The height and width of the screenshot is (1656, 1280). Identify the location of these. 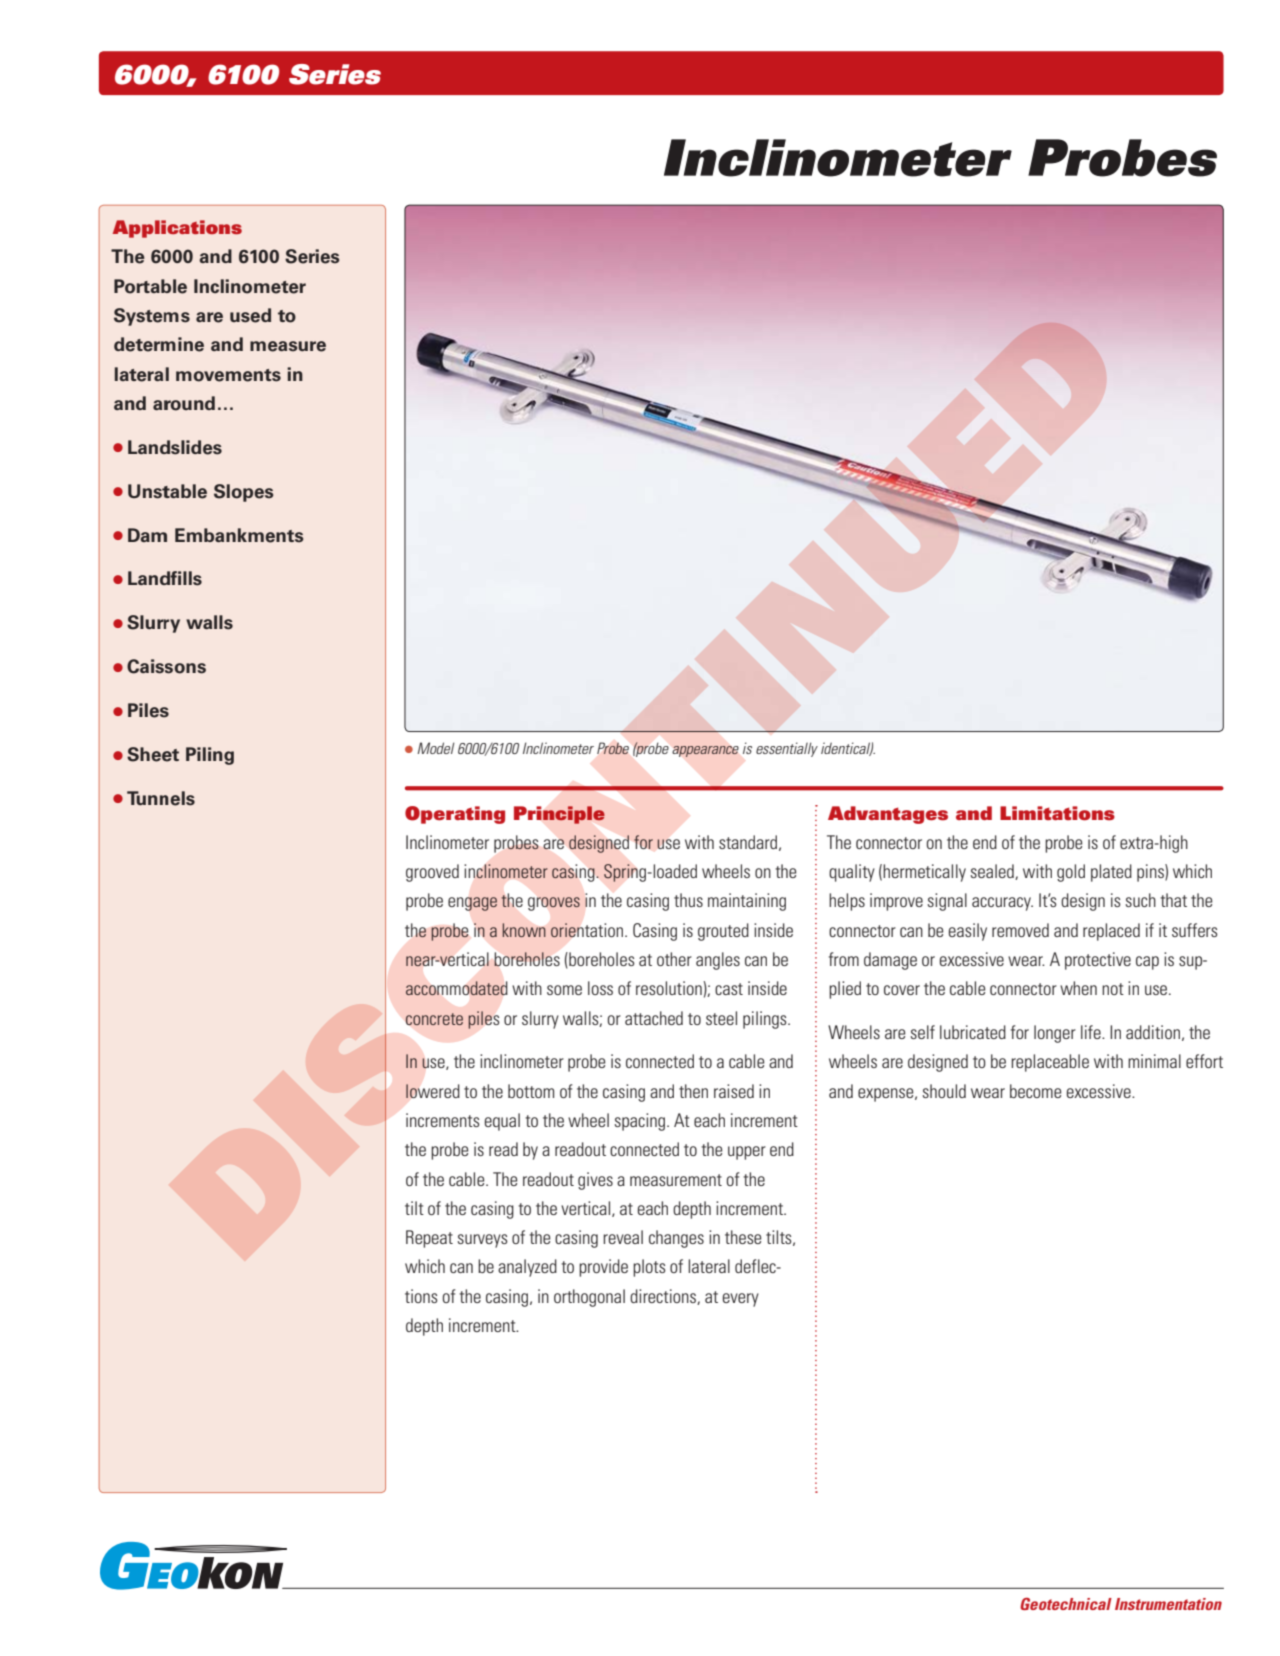
(743, 1237).
